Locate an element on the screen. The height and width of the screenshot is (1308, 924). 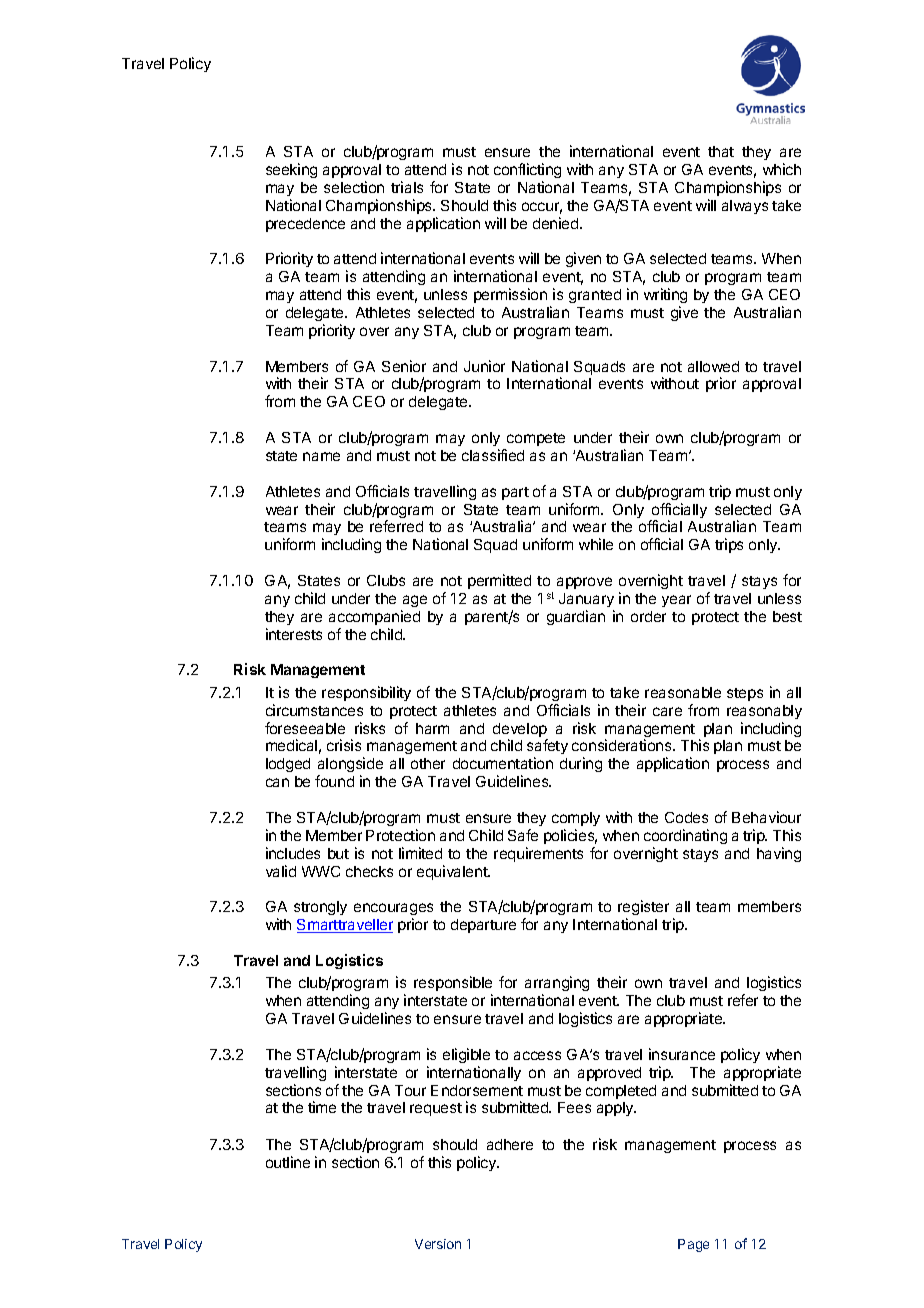
adhere is located at coordinates (510, 1144).
